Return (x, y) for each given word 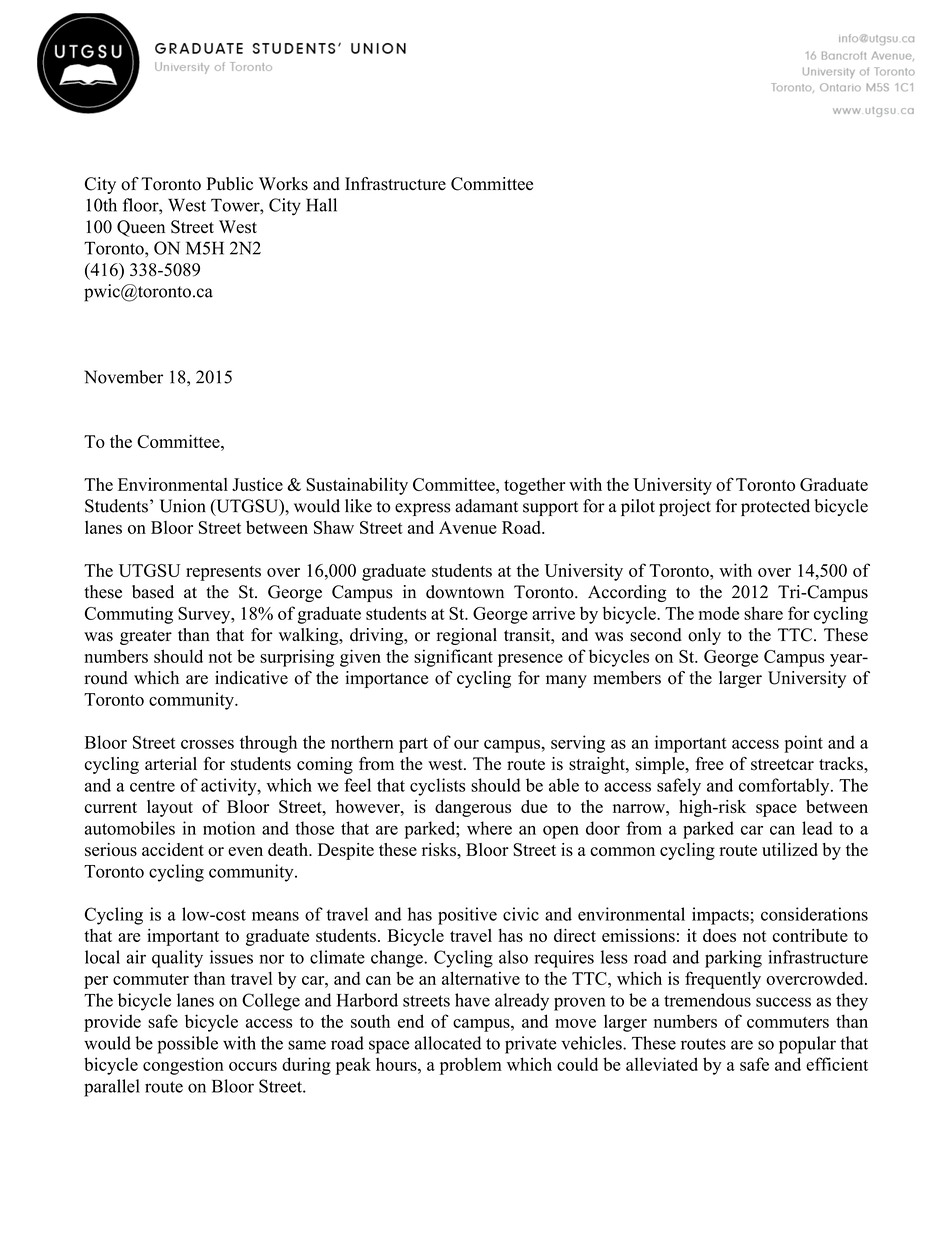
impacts (721, 916)
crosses (207, 744)
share (763, 613)
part (413, 745)
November (123, 377)
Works (283, 184)
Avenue (468, 527)
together (534, 486)
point (803, 744)
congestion (183, 1066)
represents (223, 573)
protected (775, 507)
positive (467, 916)
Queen (141, 228)
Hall (321, 205)
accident (173, 849)
